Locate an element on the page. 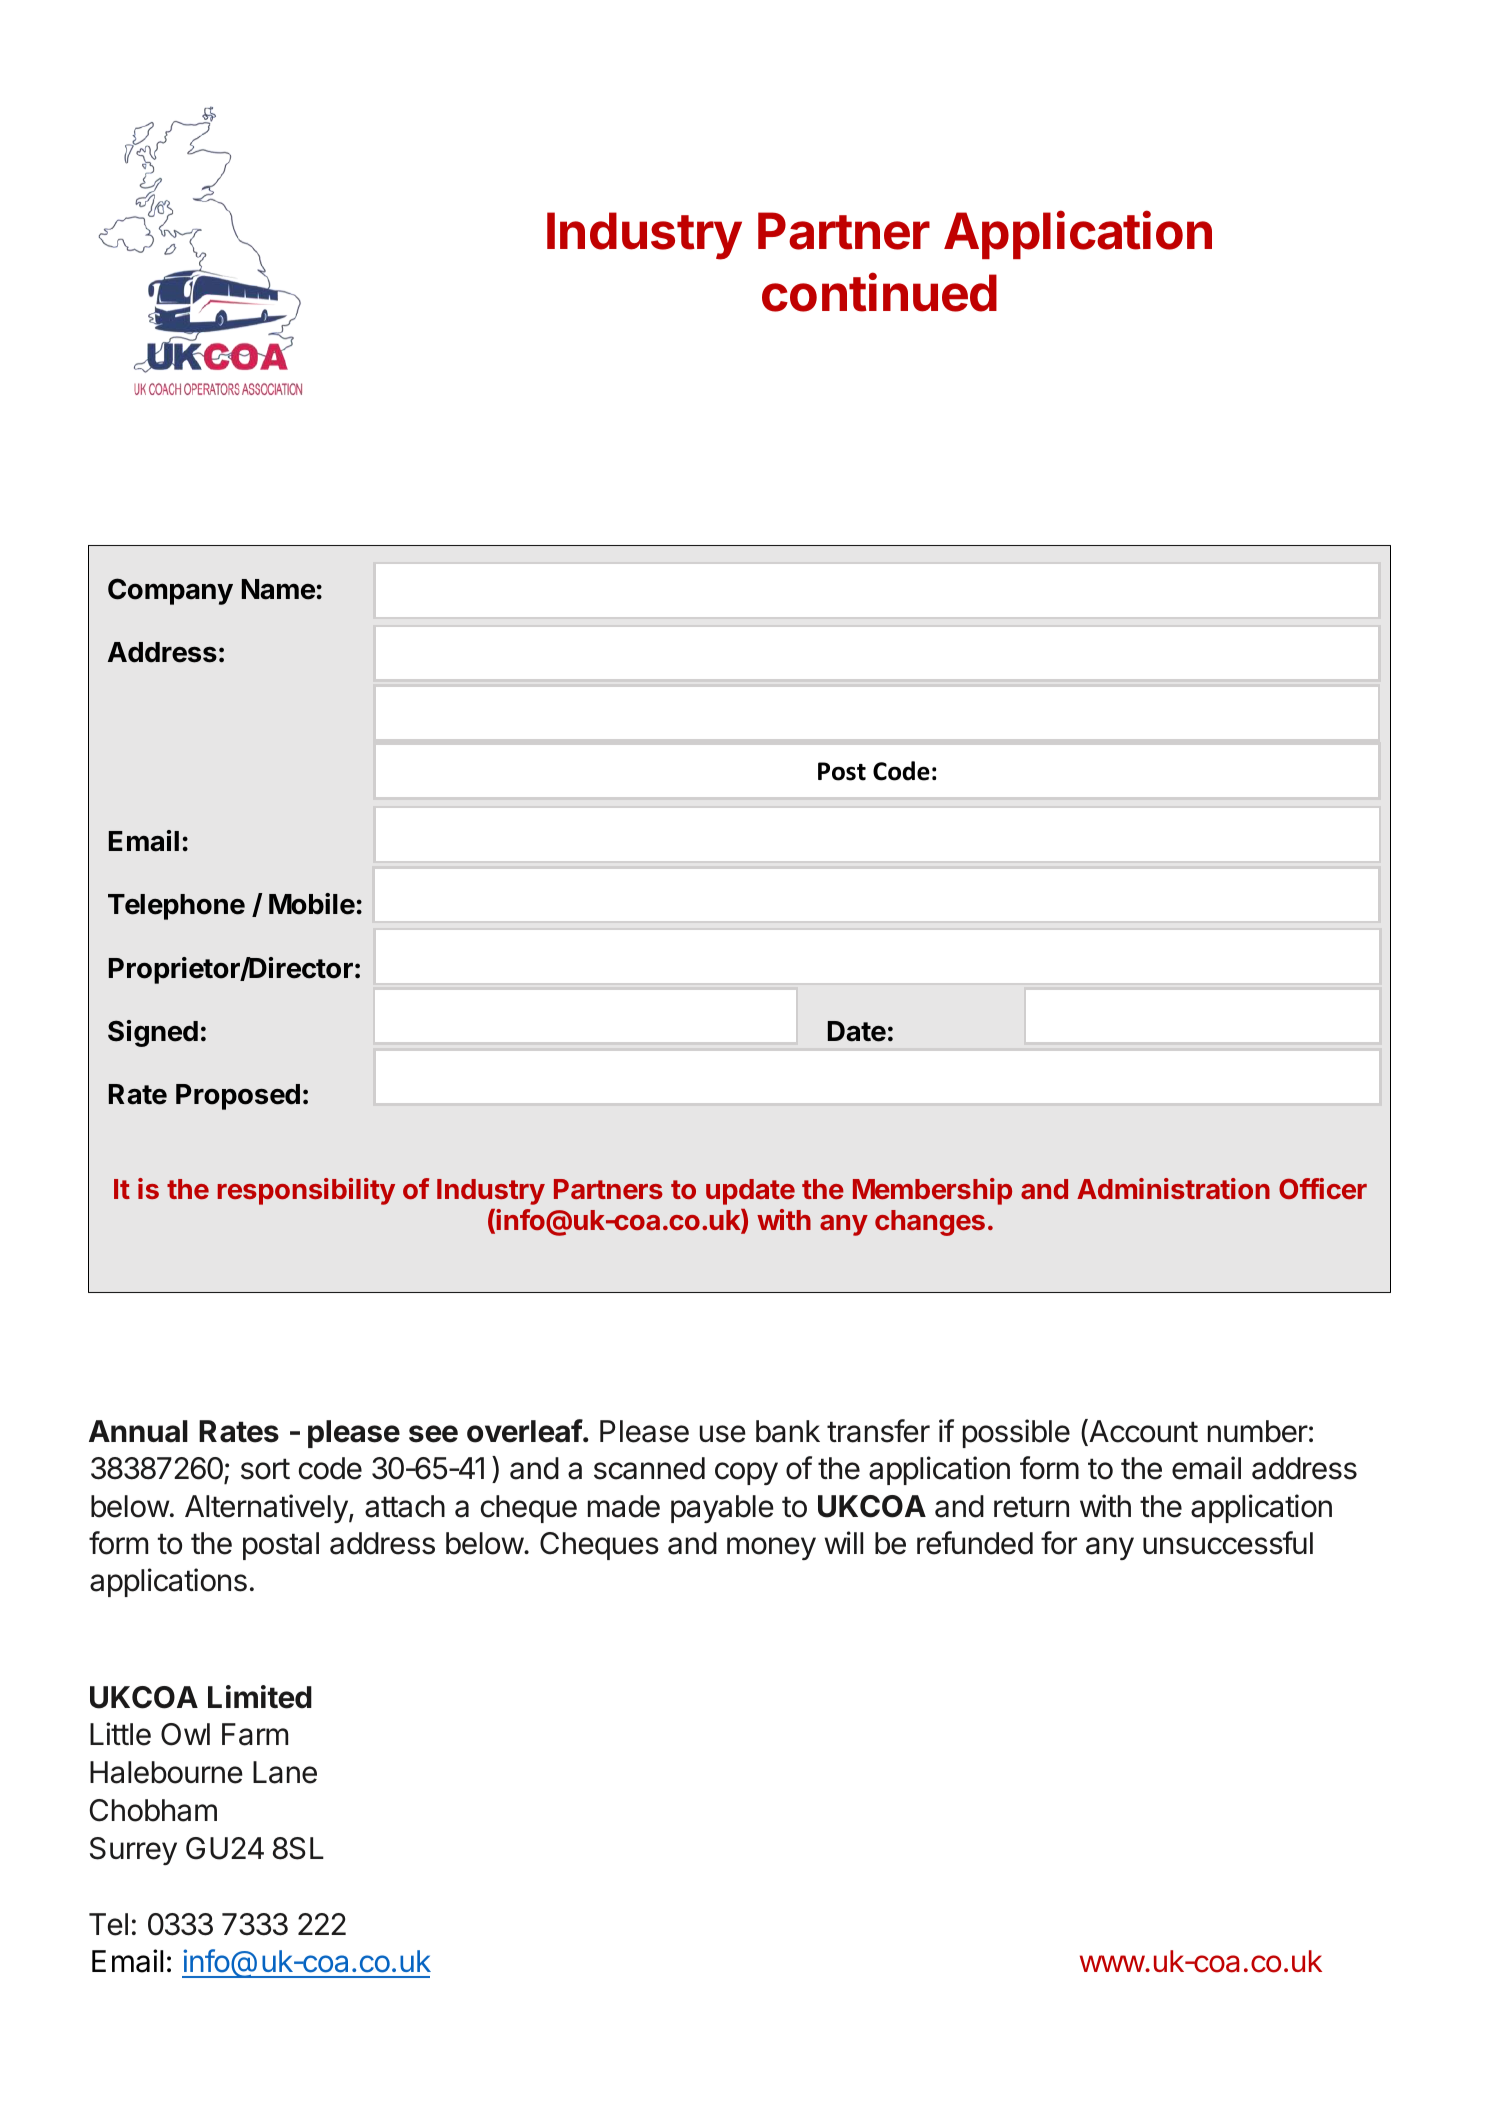 This image has width=1485, height=2101. Name is located at coordinates (278, 589).
